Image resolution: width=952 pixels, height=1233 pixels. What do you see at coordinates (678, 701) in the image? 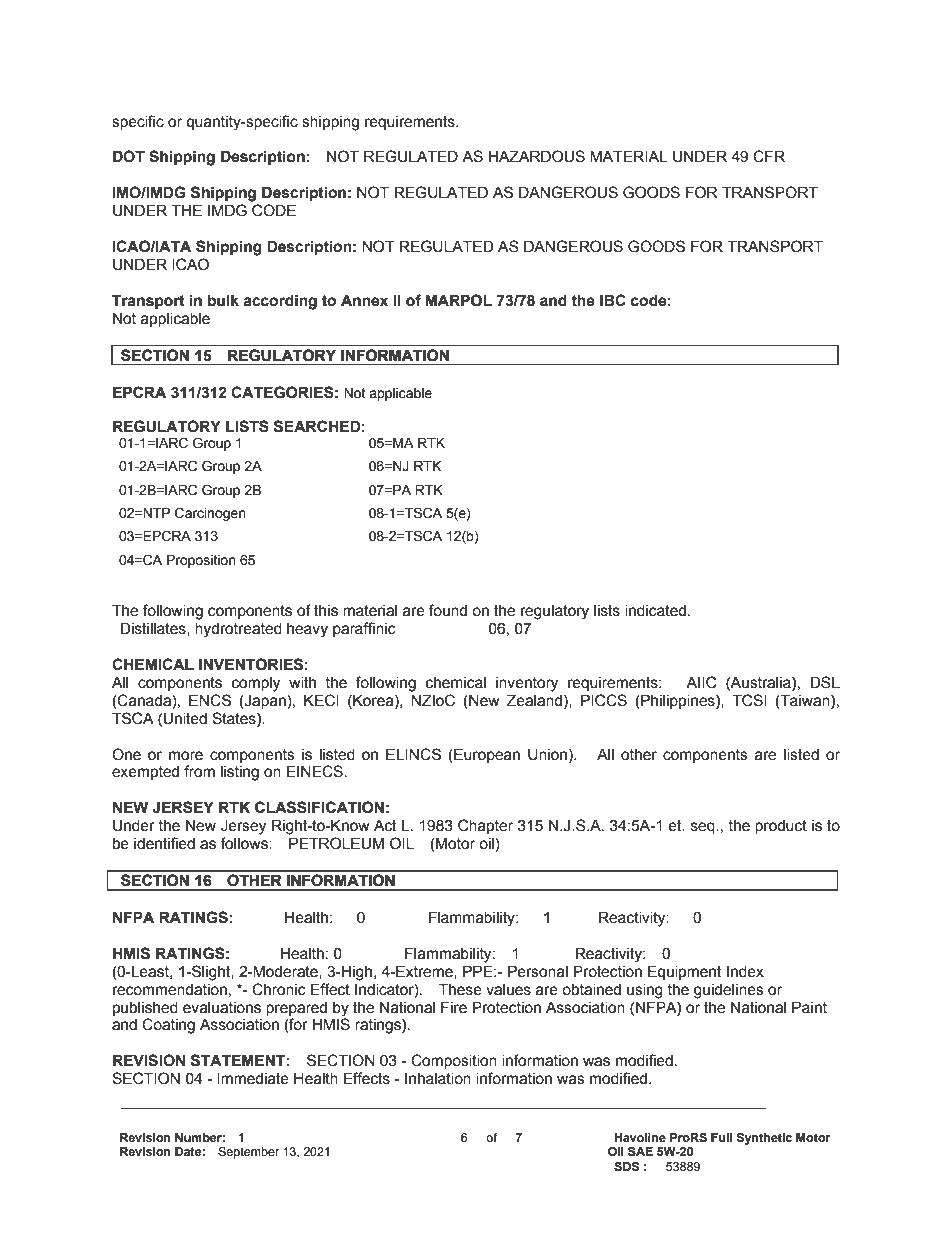
I see `Philippines` at bounding box center [678, 701].
